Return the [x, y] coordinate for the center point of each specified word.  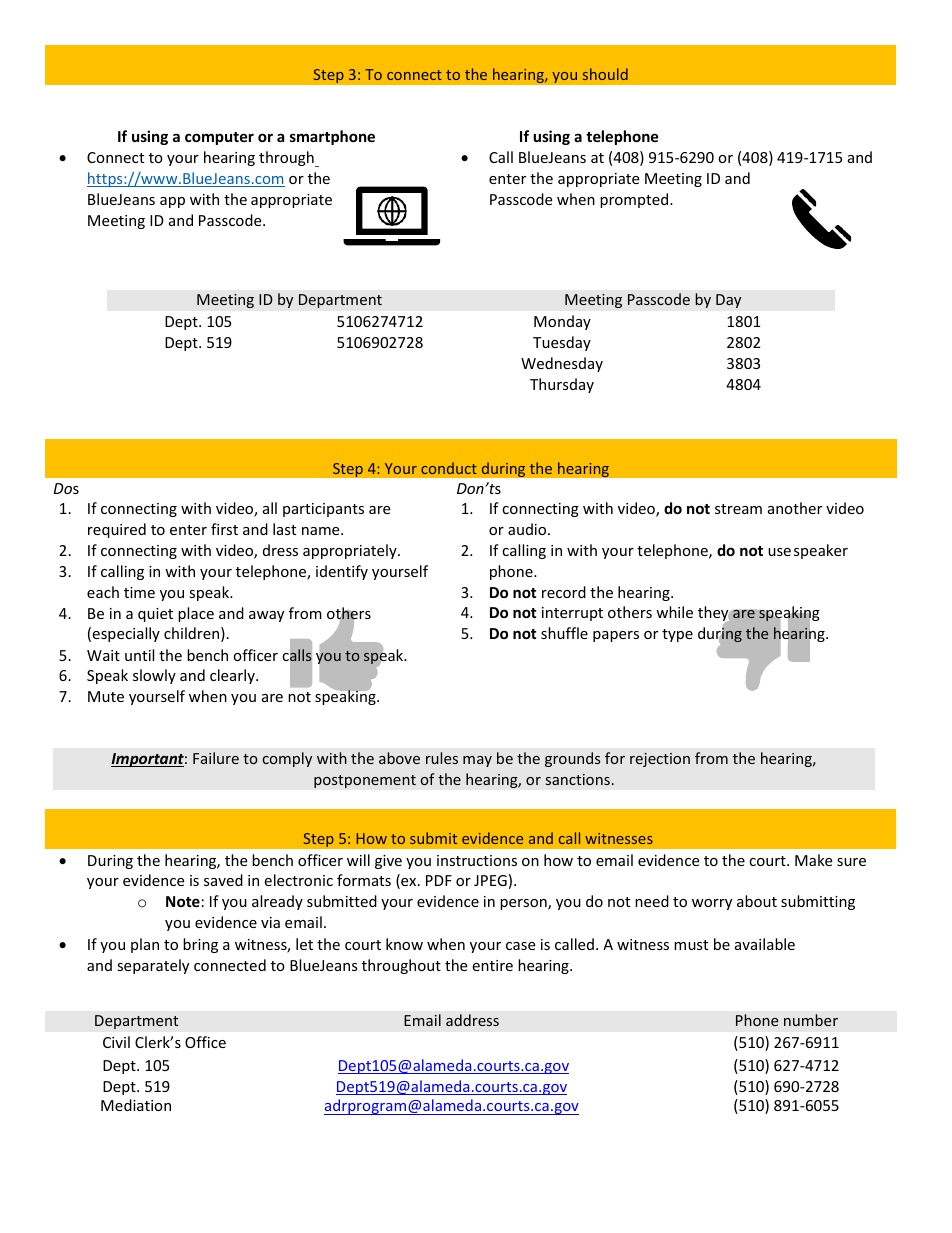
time [139, 592]
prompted [635, 200]
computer [219, 138]
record [564, 592]
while [674, 612]
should [605, 74]
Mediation [136, 1105]
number [811, 1020]
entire [492, 965]
